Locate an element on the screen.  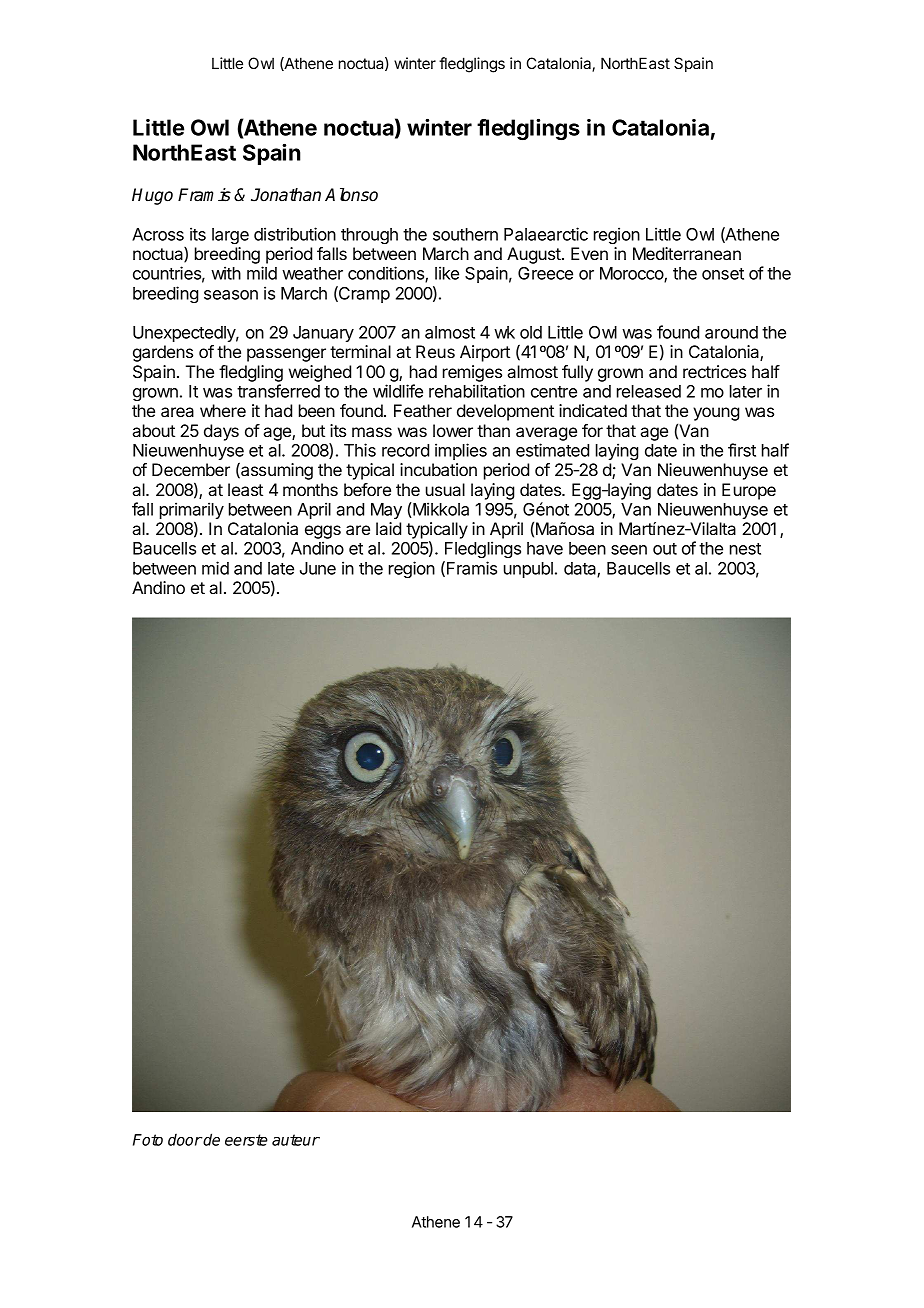
released is located at coordinates (649, 391).
